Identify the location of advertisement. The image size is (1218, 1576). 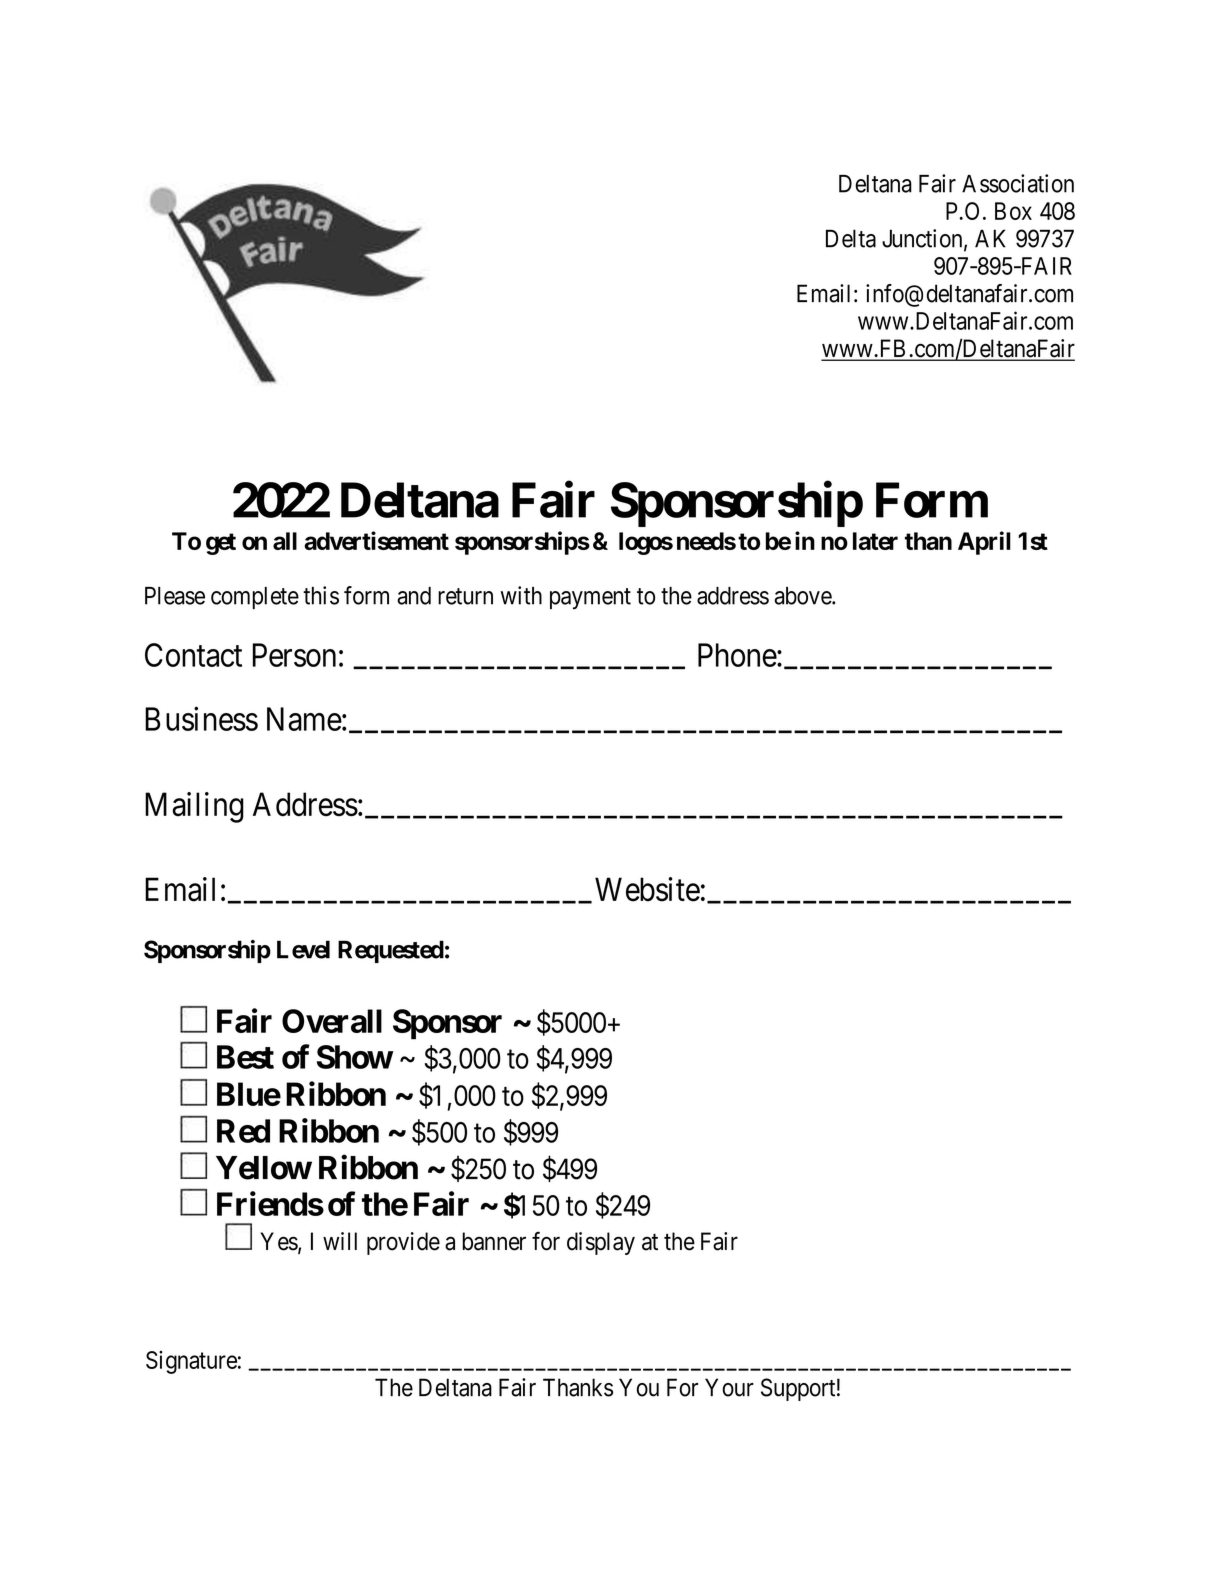
(376, 540).
